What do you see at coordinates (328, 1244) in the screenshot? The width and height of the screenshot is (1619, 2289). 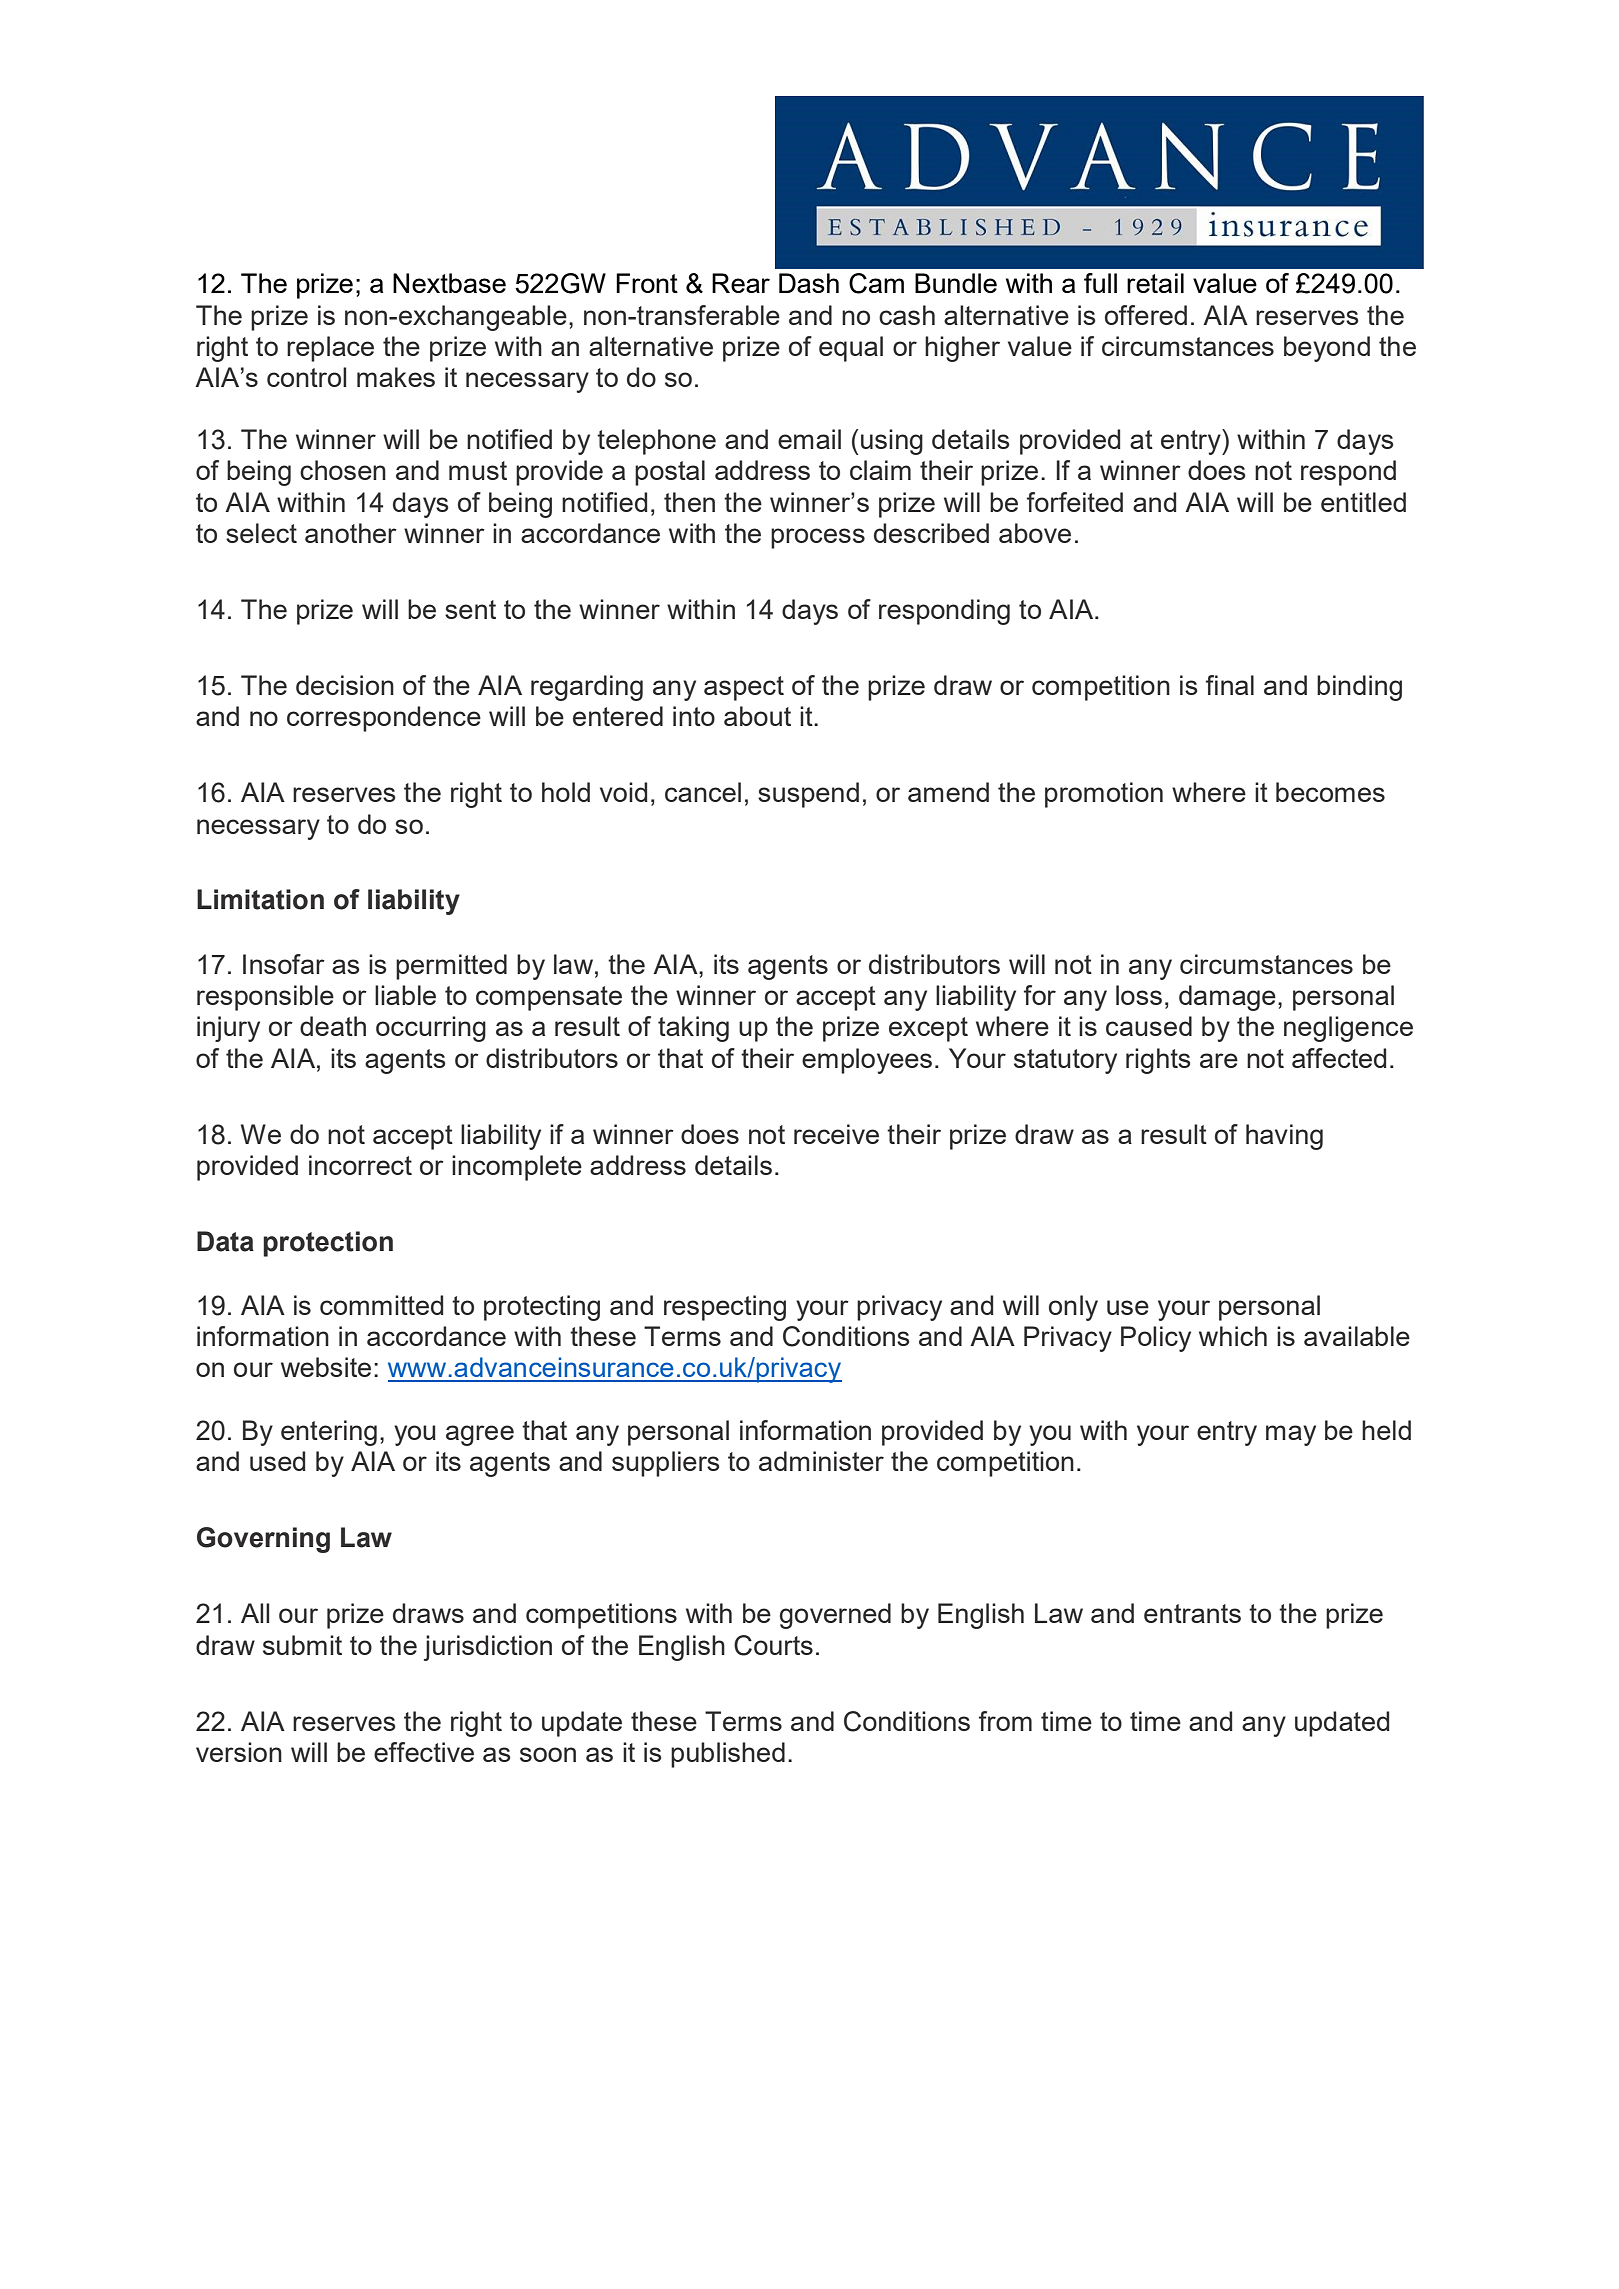 I see `protection` at bounding box center [328, 1244].
